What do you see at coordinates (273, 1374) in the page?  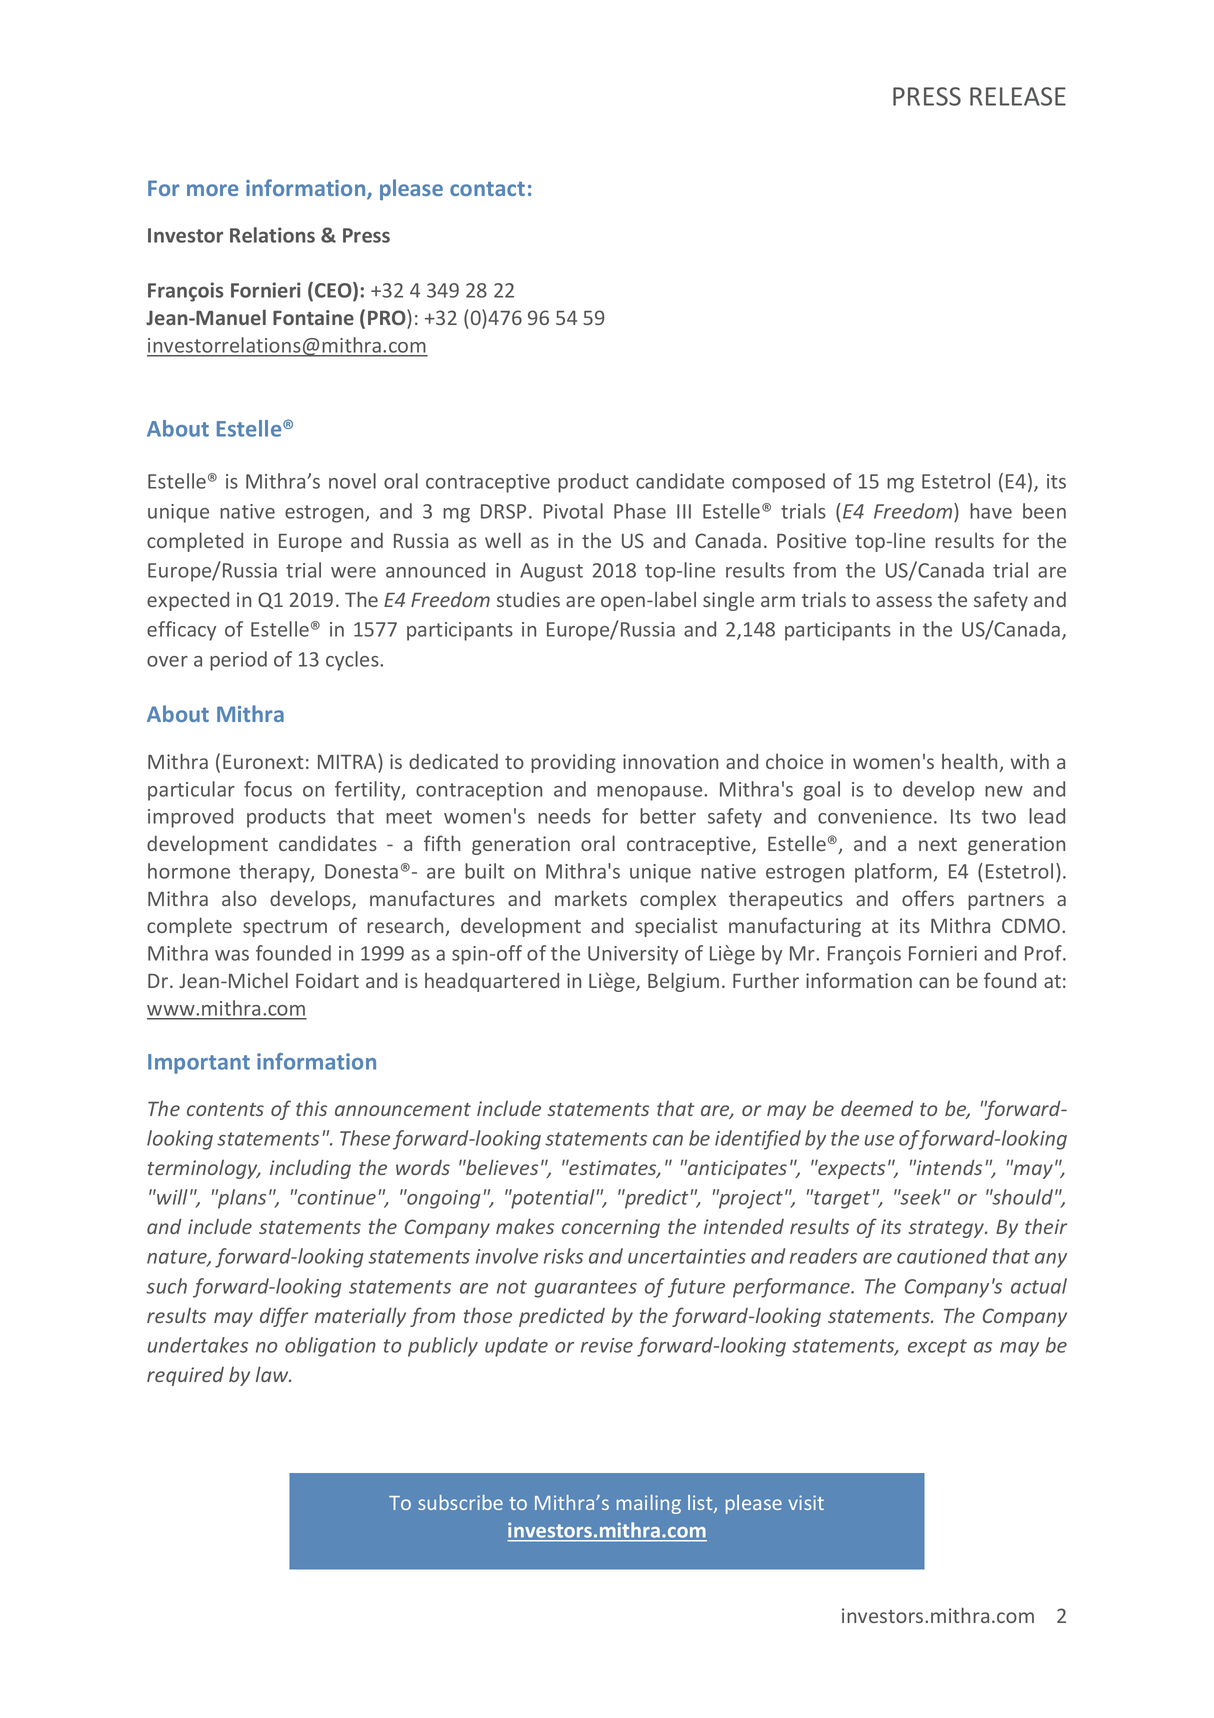 I see `law` at bounding box center [273, 1374].
